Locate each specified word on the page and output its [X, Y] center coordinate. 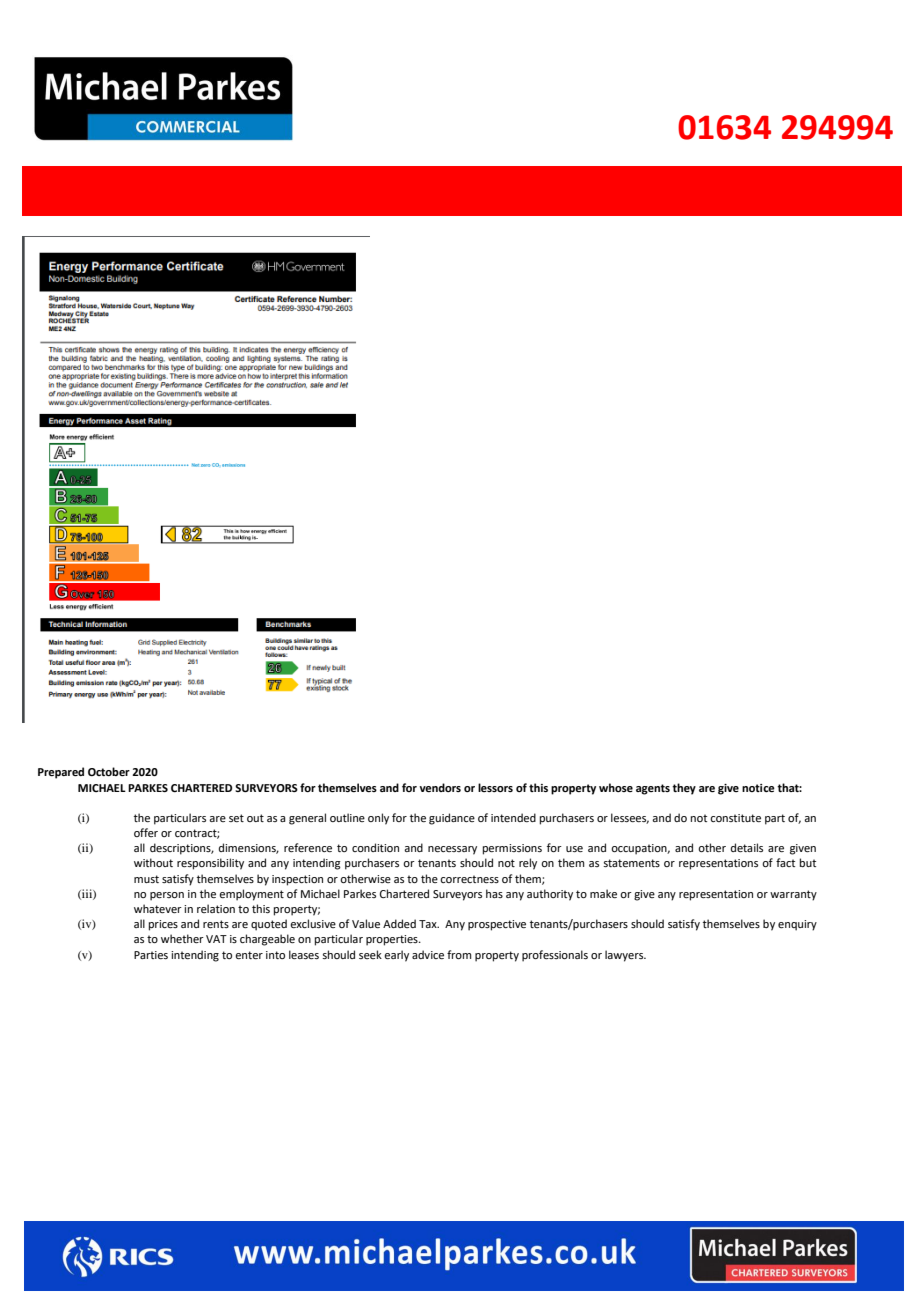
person [167, 896]
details [747, 847]
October [109, 771]
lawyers [625, 956]
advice [428, 954]
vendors [440, 787]
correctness [469, 879]
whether [182, 938]
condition [375, 847]
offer [146, 832]
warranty [793, 895]
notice [758, 788]
